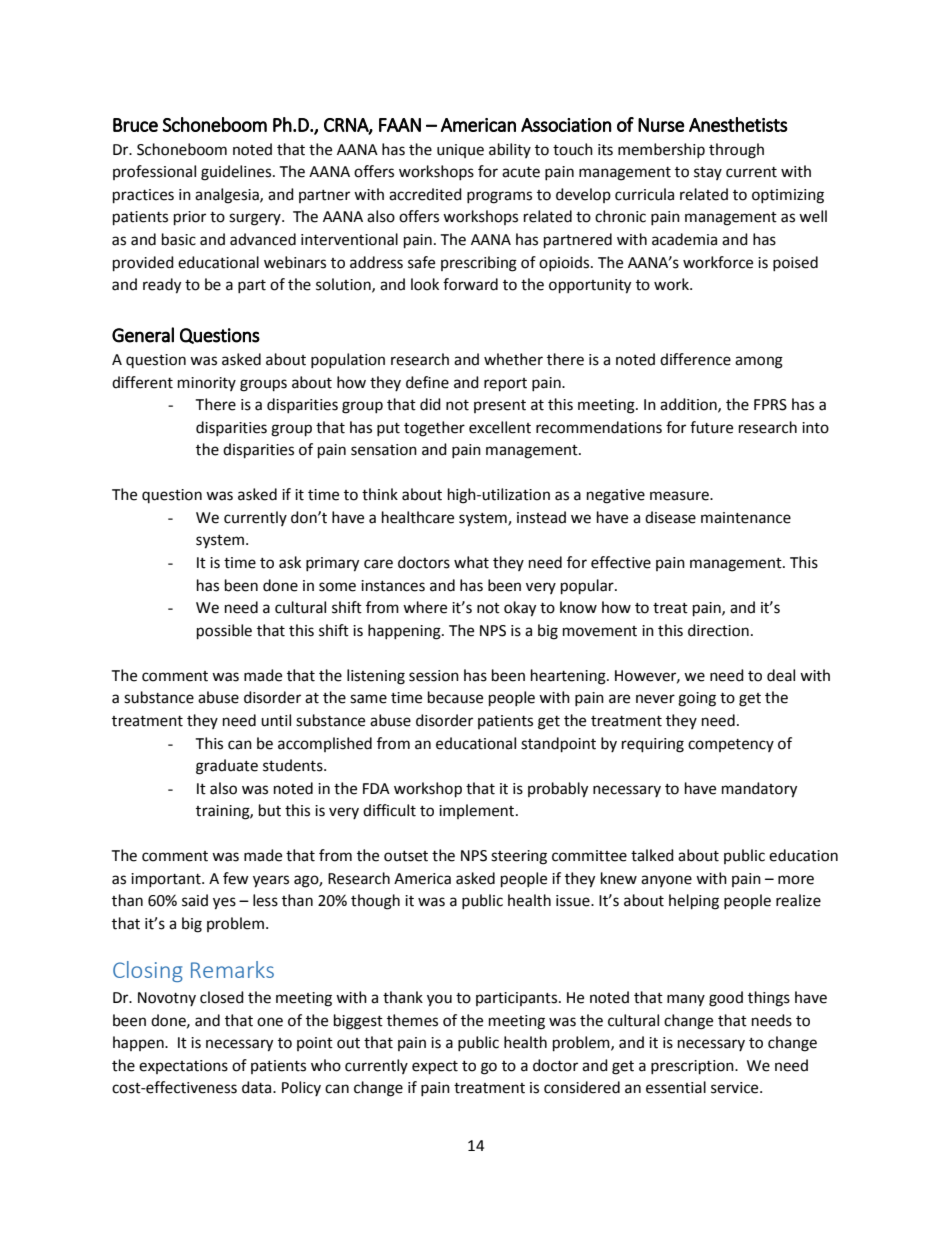 This document has width=952, height=1233. What do you see at coordinates (258, 1087) in the document?
I see `data` at bounding box center [258, 1087].
